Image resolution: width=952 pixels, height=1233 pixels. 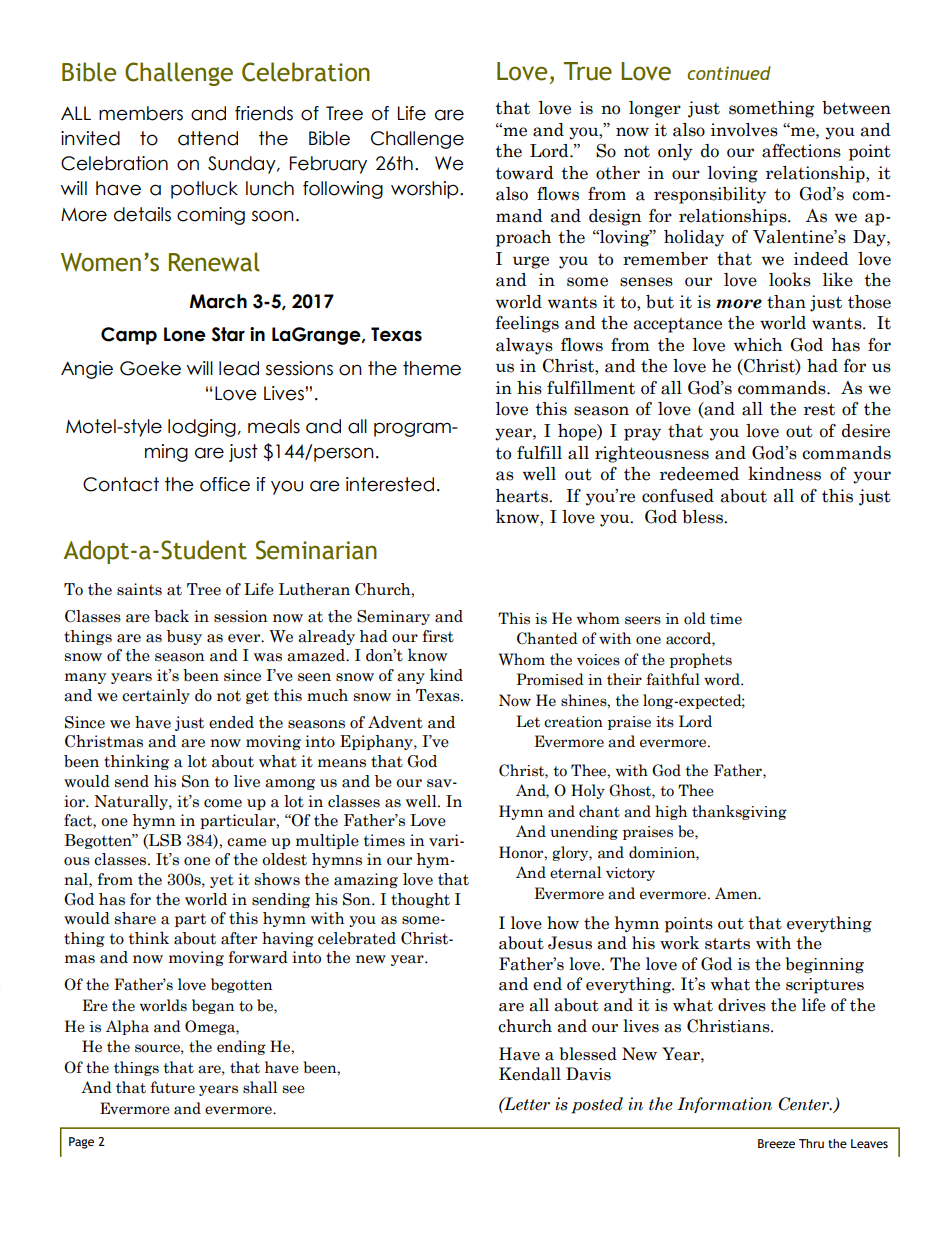 What do you see at coordinates (171, 616) in the image?
I see `back` at bounding box center [171, 616].
